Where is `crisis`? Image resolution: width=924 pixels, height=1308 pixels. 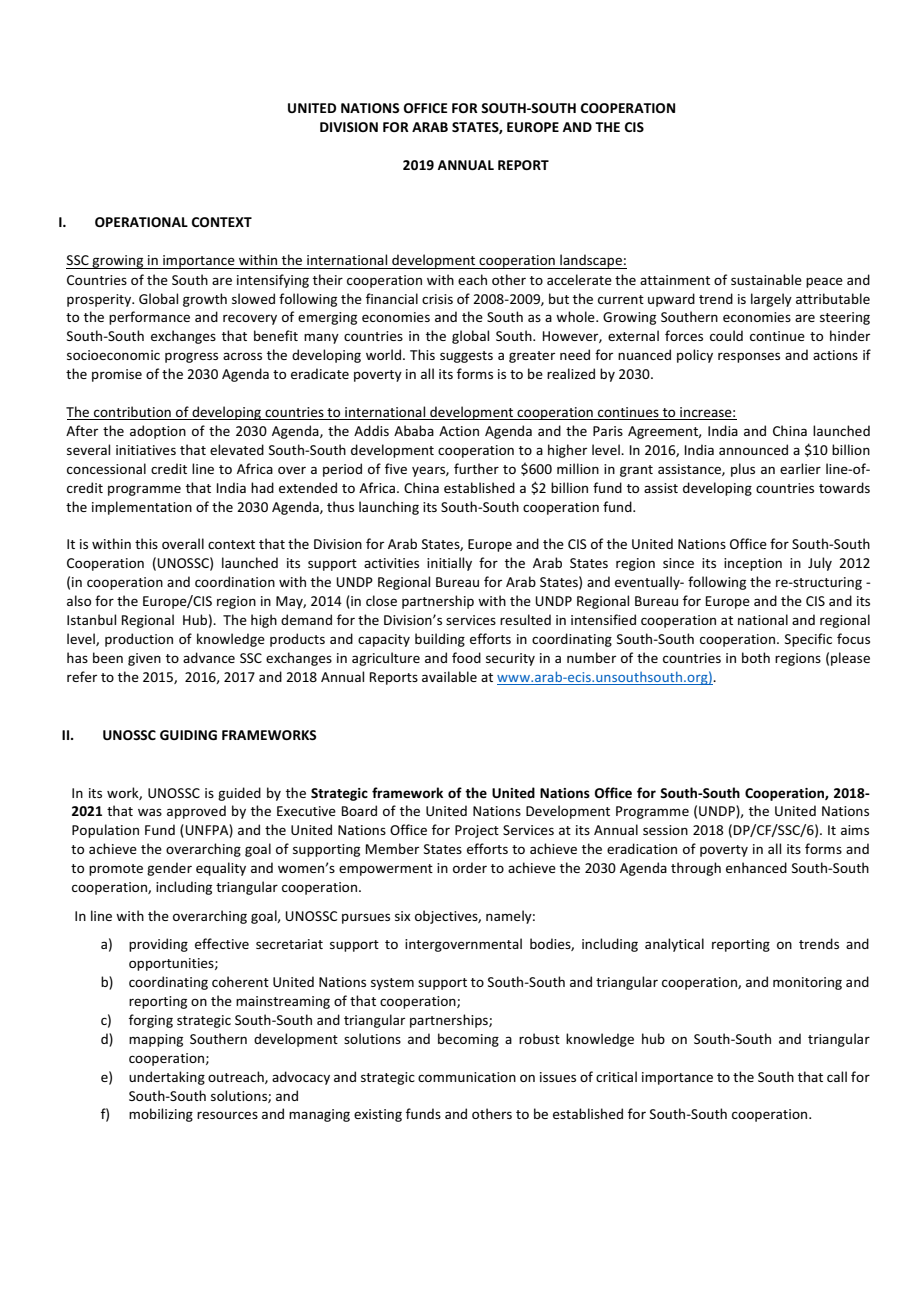
crisis is located at coordinates (437, 299).
